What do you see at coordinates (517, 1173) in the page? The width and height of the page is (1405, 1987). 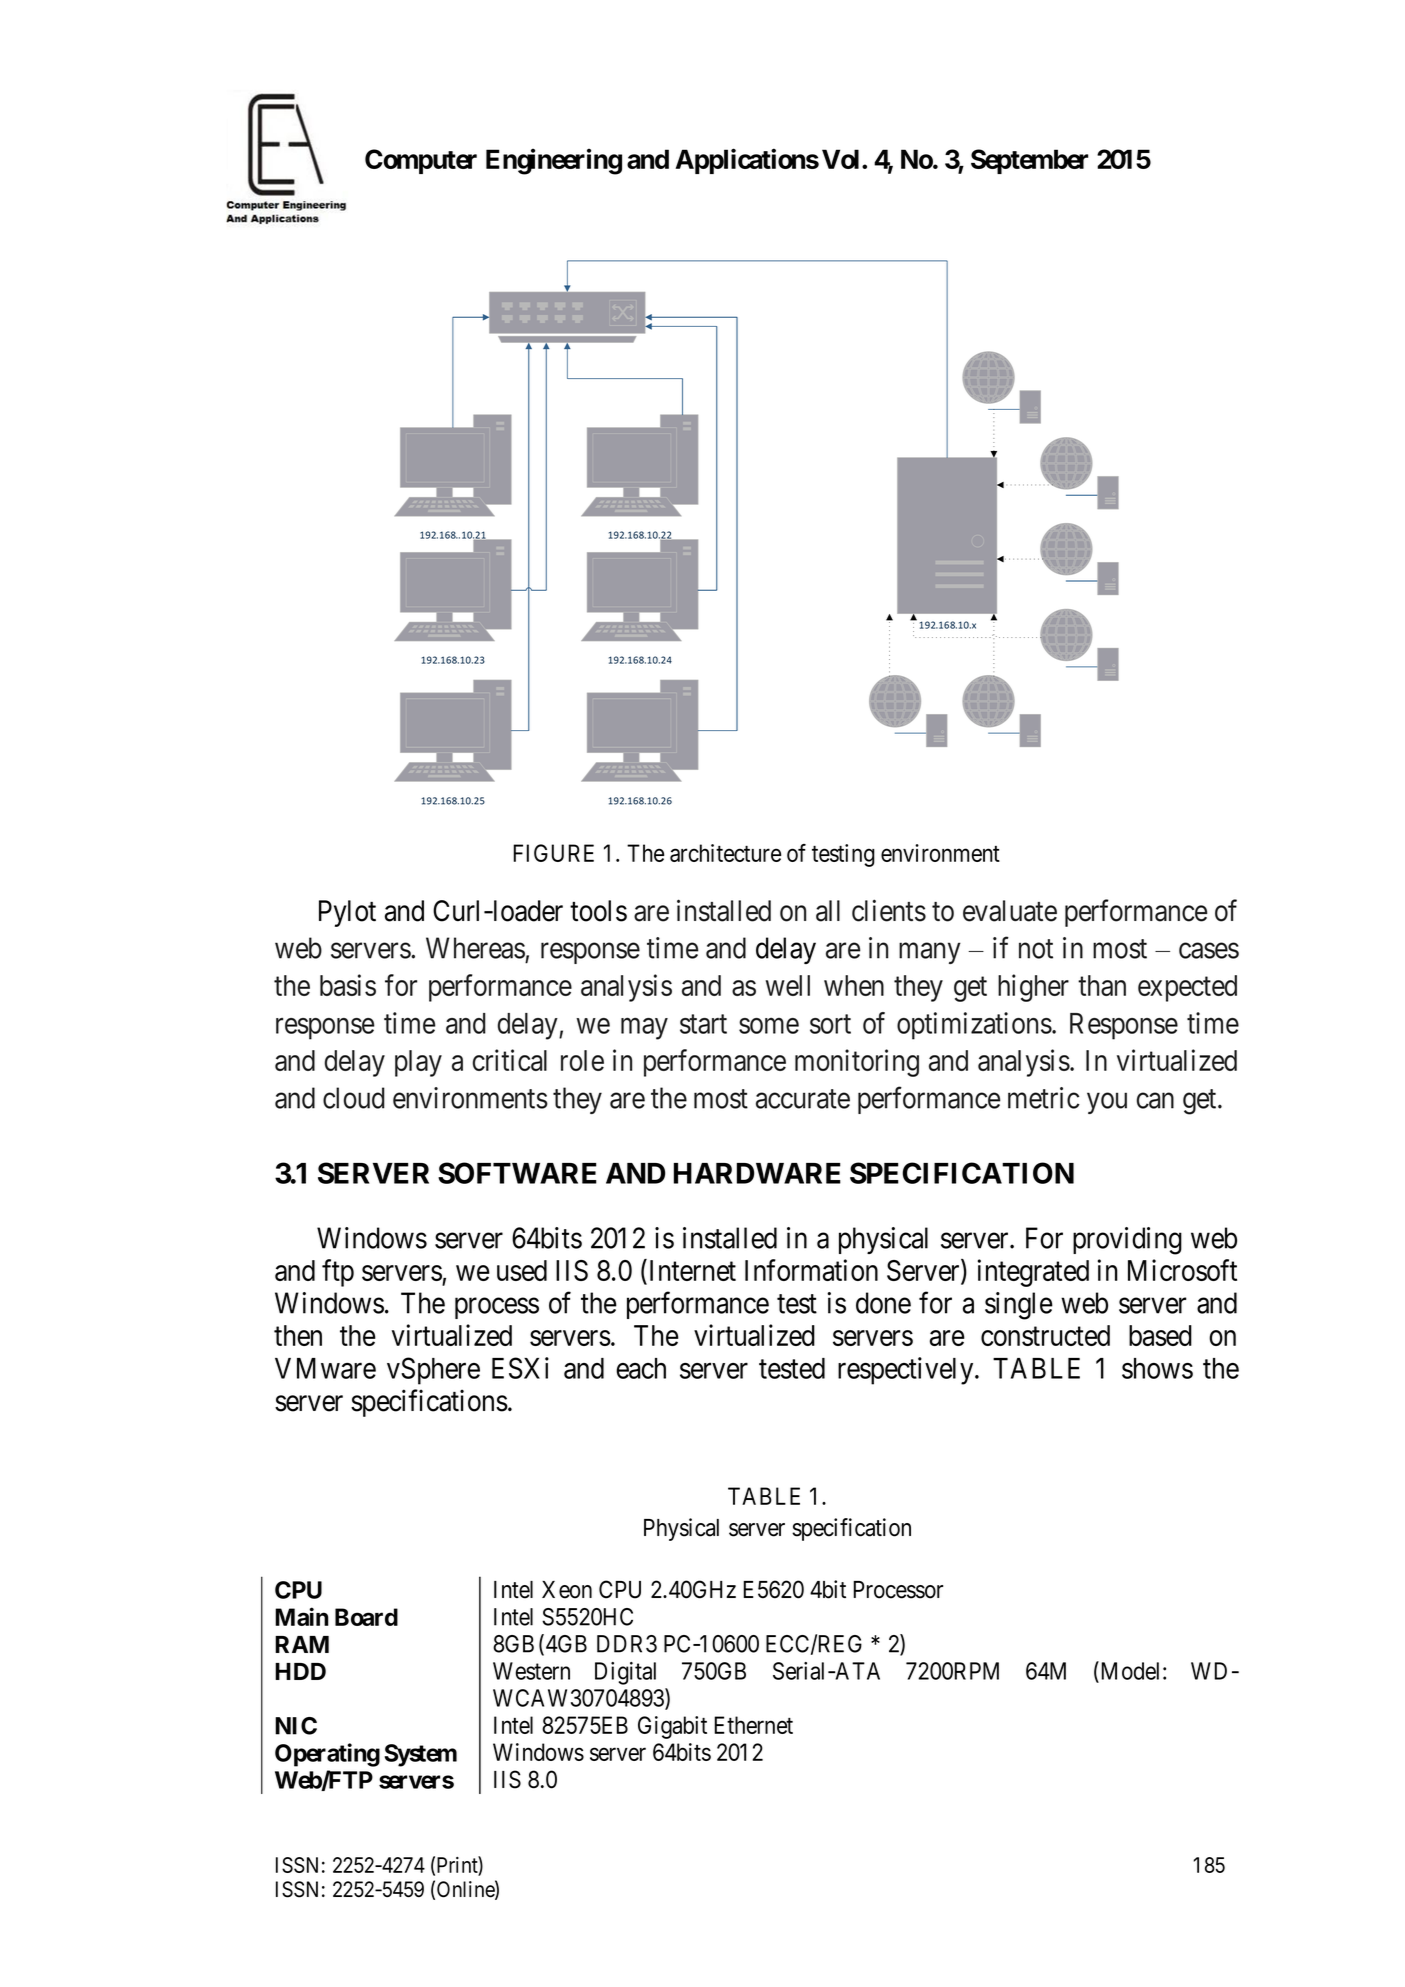 I see `SOFTWARE` at bounding box center [517, 1173].
